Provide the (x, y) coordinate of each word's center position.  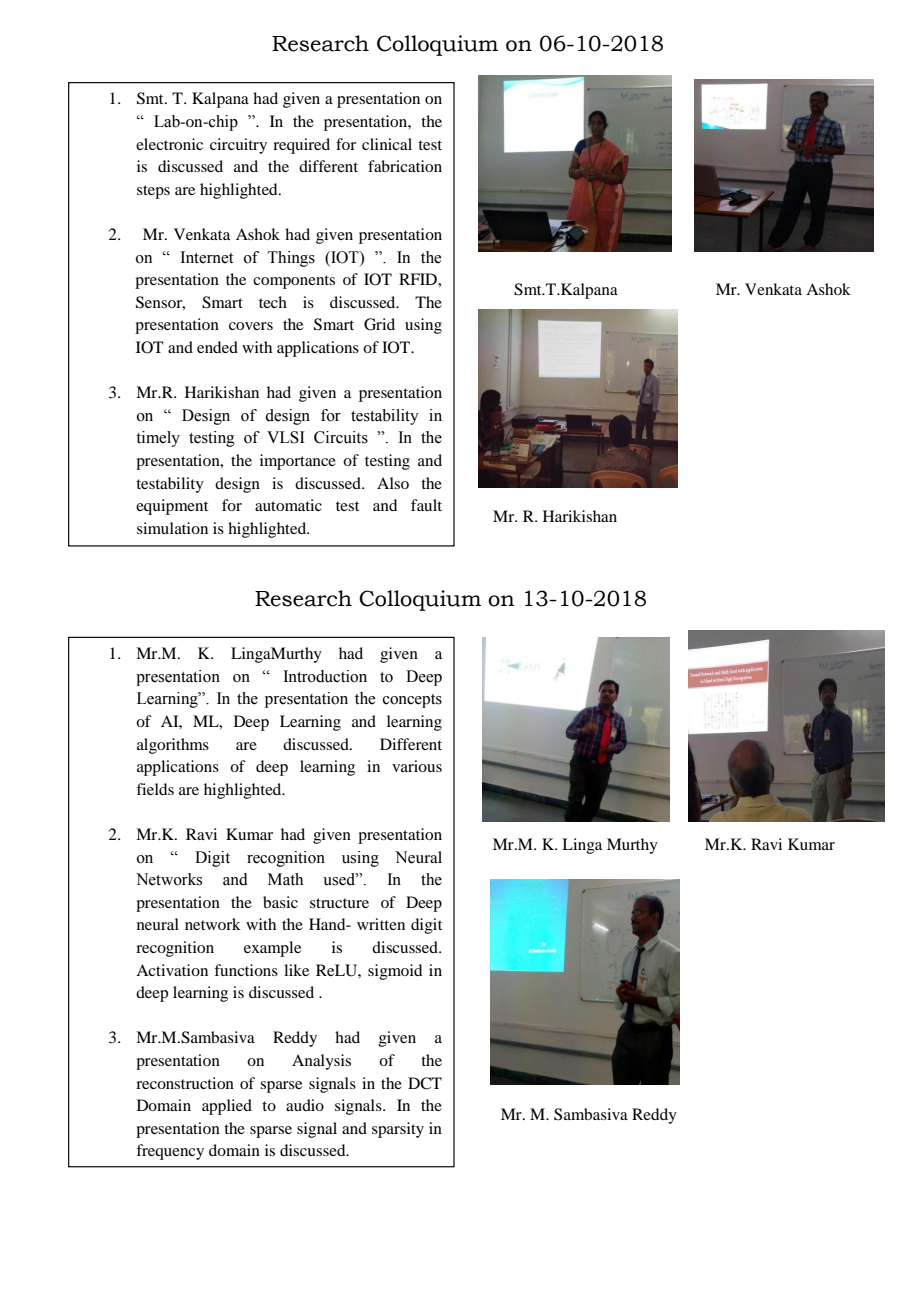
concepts (412, 701)
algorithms (173, 746)
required (301, 146)
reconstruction (185, 1083)
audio (305, 1105)
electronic (169, 144)
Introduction (325, 676)
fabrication (405, 166)
